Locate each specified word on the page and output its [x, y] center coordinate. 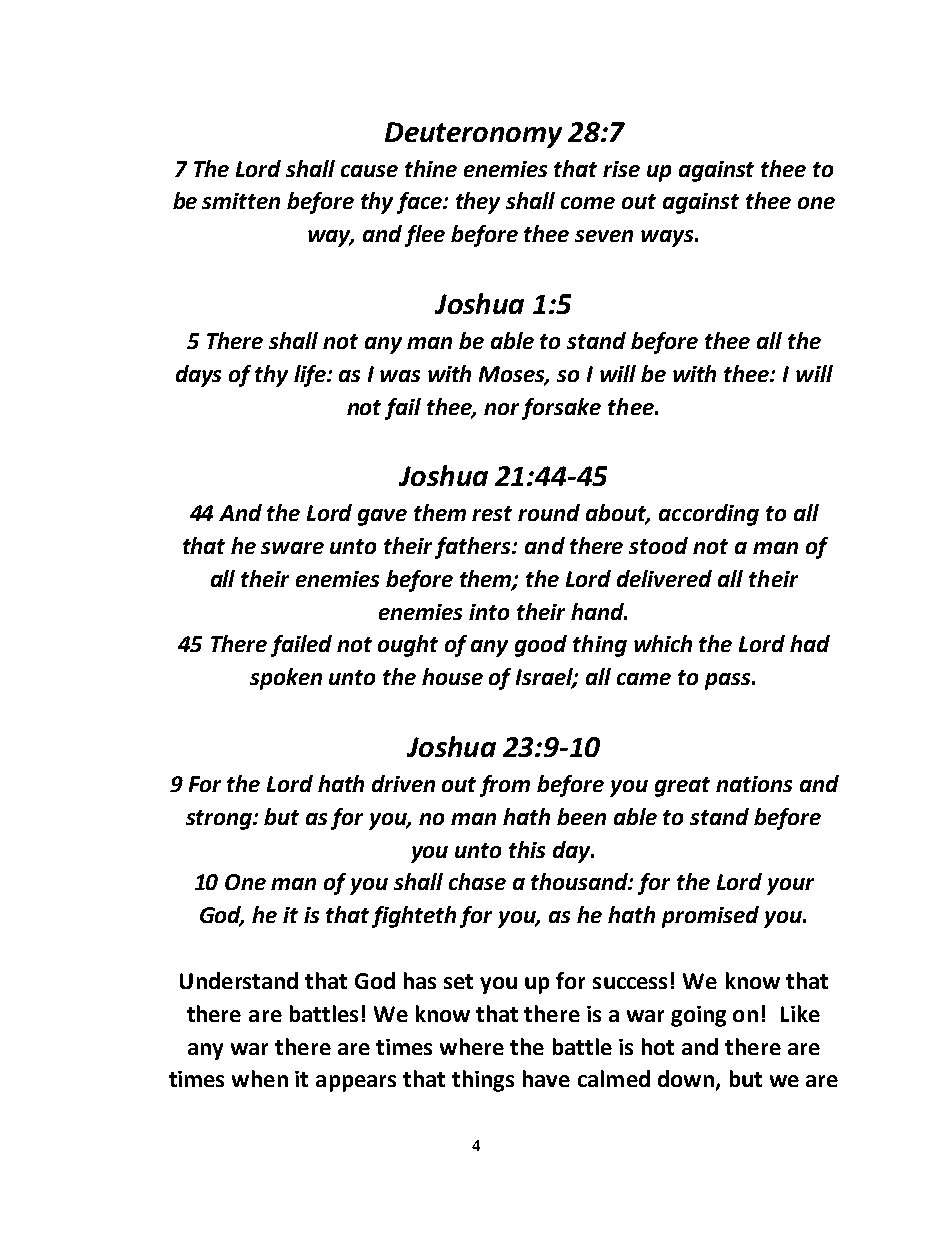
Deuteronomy [473, 135]
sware [292, 548]
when [260, 1078]
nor [501, 409]
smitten [241, 201]
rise [621, 169]
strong [220, 820]
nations [754, 784]
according [709, 515]
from [505, 786]
